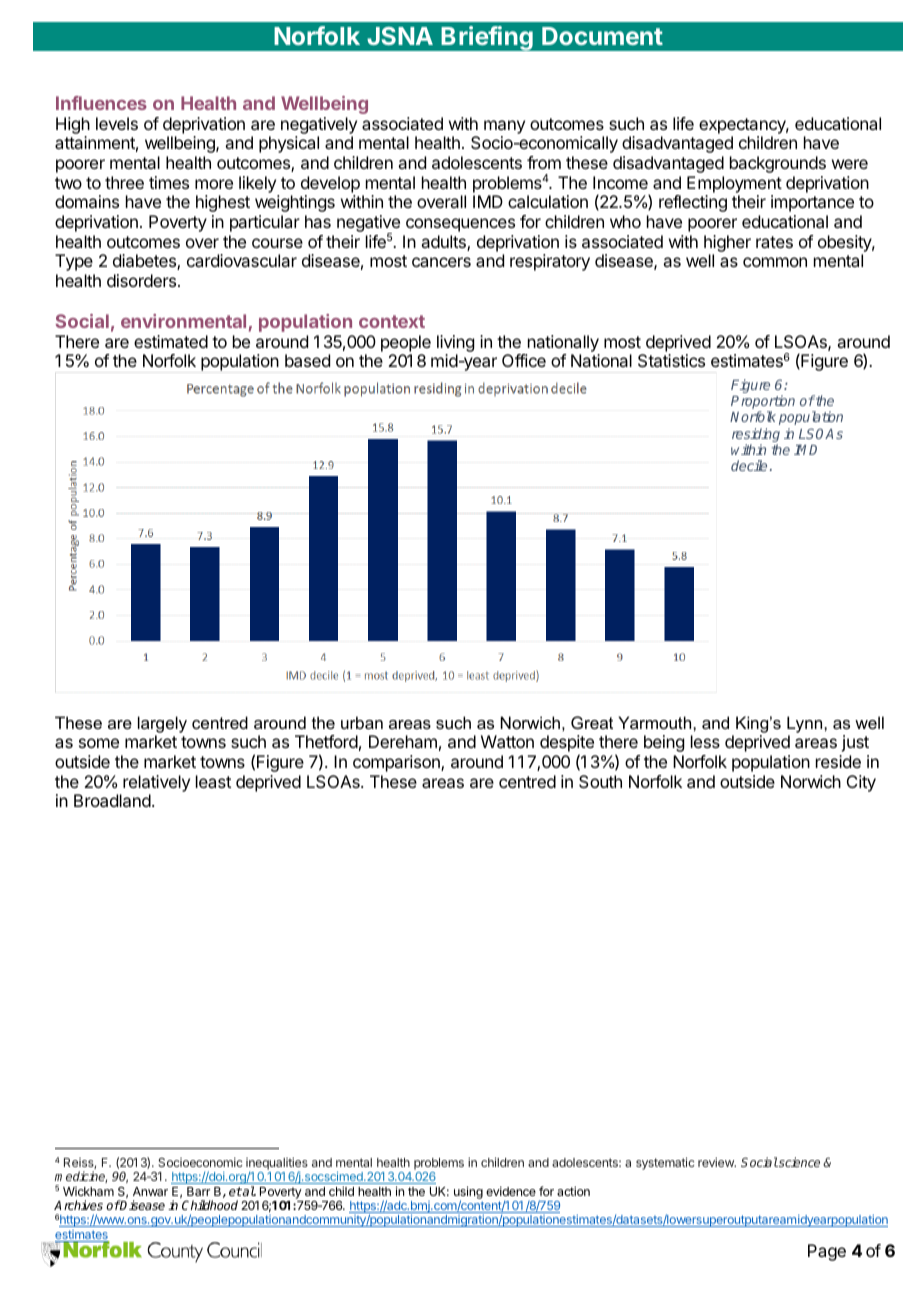  I want to click on living, so click(455, 343).
